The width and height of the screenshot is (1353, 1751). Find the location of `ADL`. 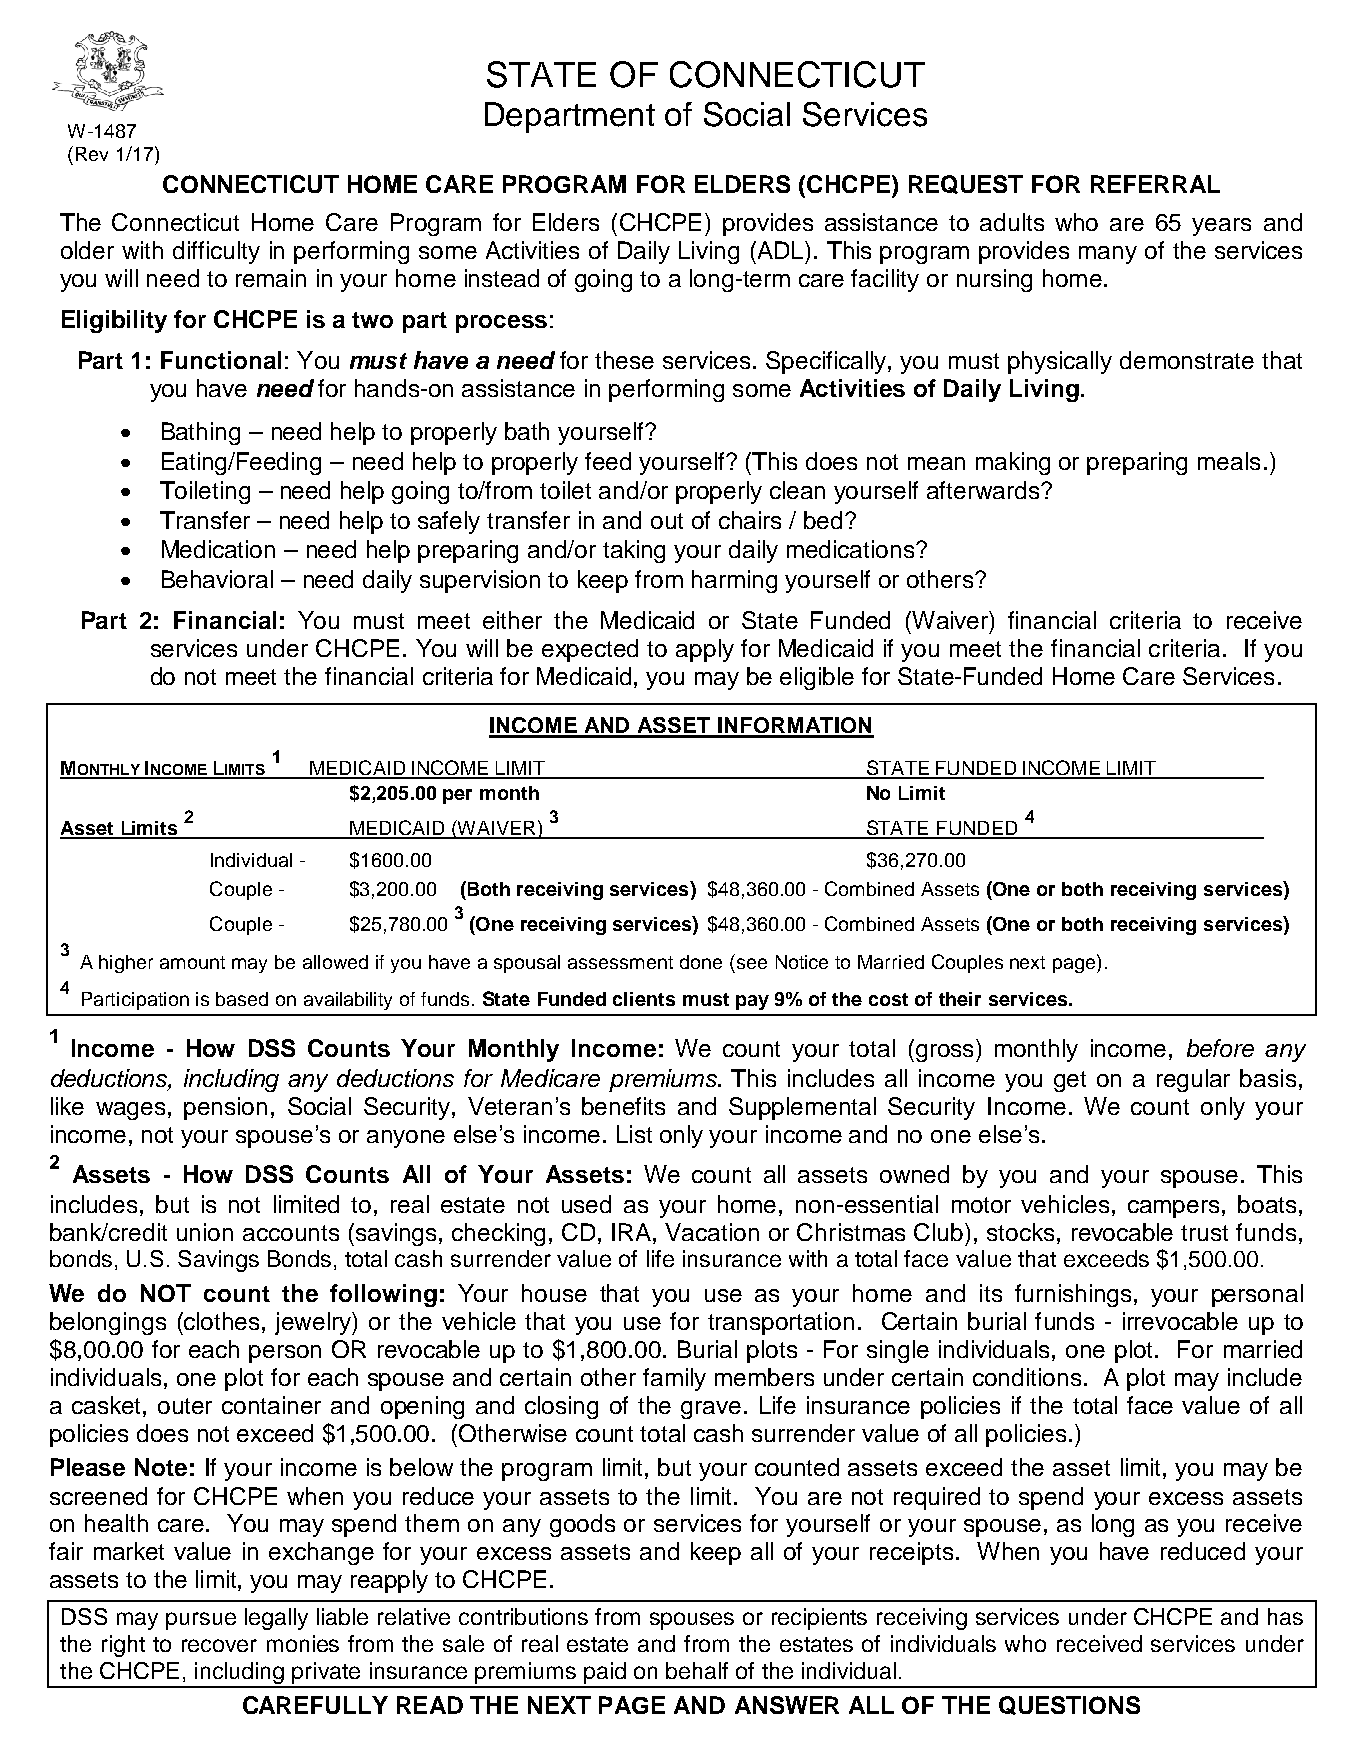

ADL is located at coordinates (780, 250).
